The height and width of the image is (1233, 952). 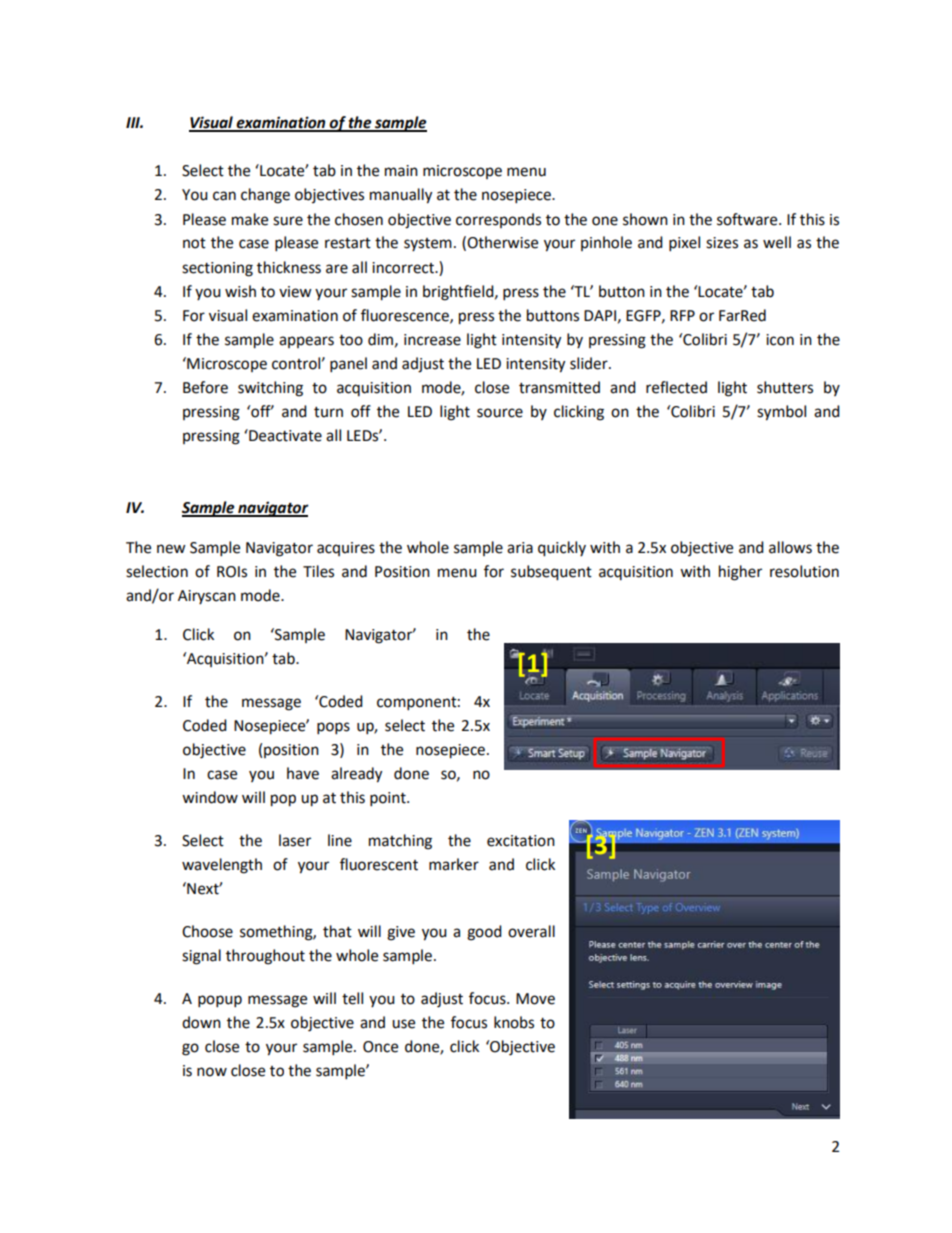 What do you see at coordinates (212, 1072) in the image?
I see `now` at bounding box center [212, 1072].
